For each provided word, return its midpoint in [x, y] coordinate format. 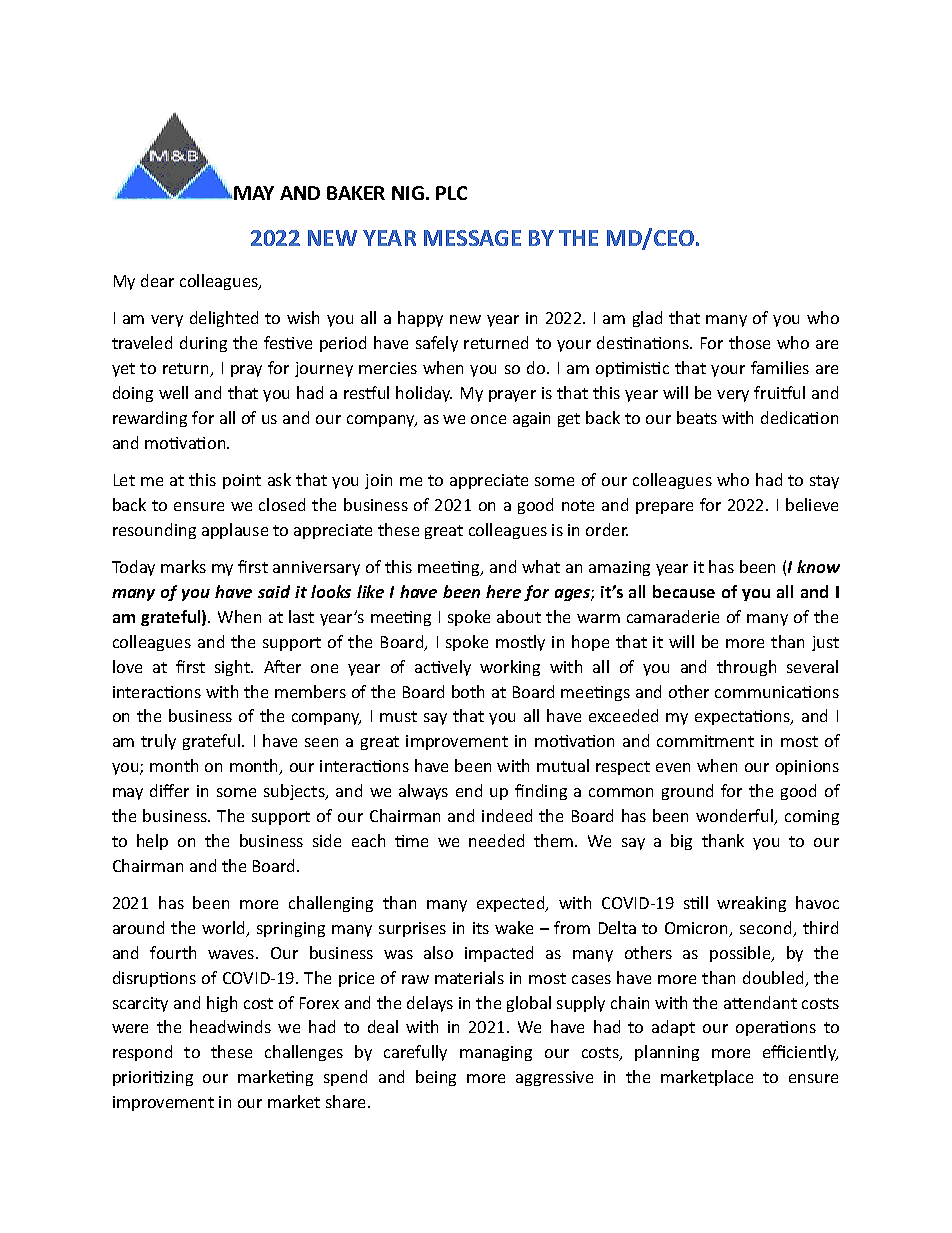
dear [157, 280]
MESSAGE [472, 238]
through [746, 668]
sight [233, 668]
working [510, 668]
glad [647, 319]
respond [142, 1053]
